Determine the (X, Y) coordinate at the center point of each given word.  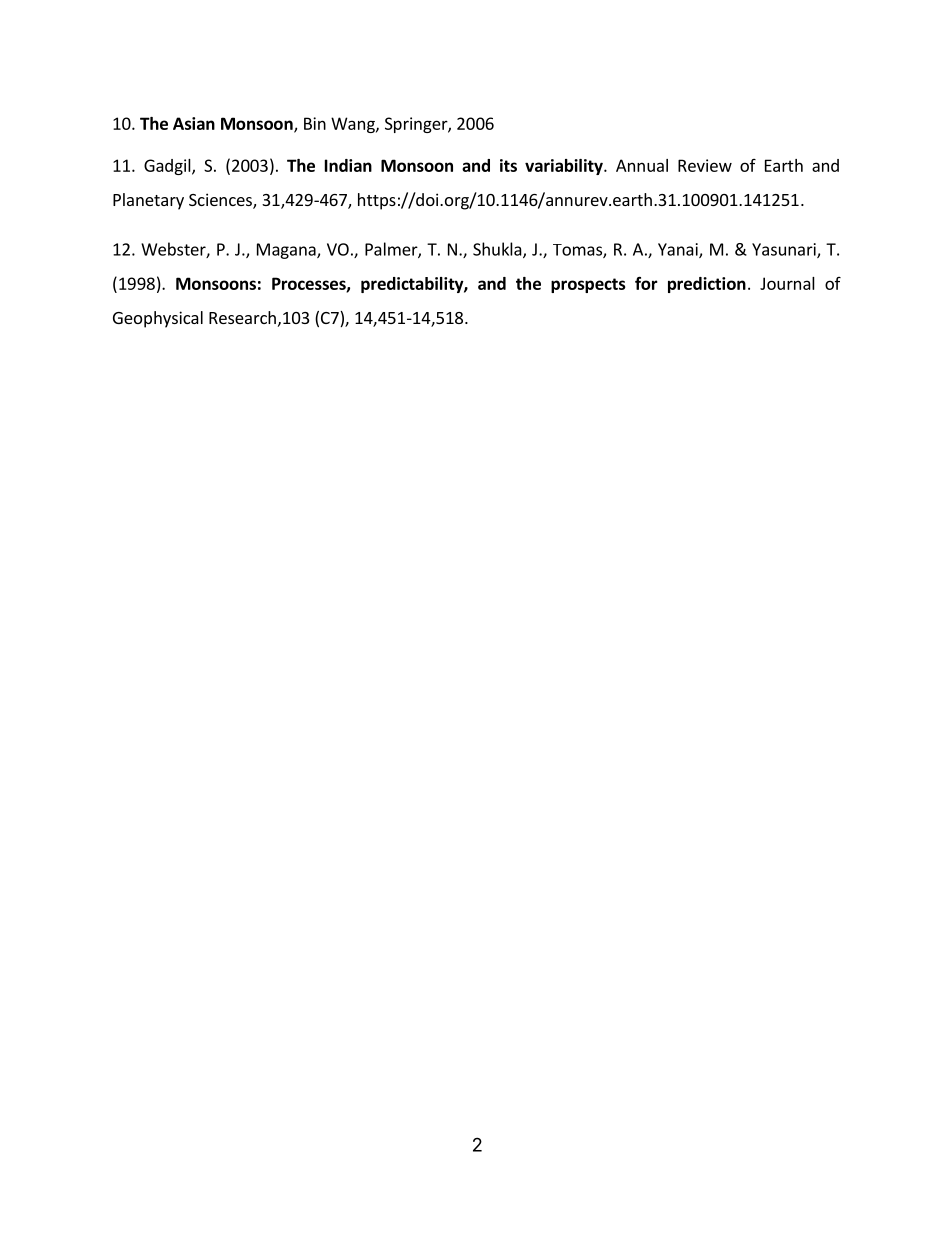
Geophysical (158, 319)
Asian (194, 123)
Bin (315, 123)
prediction (707, 285)
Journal (787, 283)
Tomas (578, 251)
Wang (354, 125)
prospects (588, 285)
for (646, 283)
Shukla (498, 250)
